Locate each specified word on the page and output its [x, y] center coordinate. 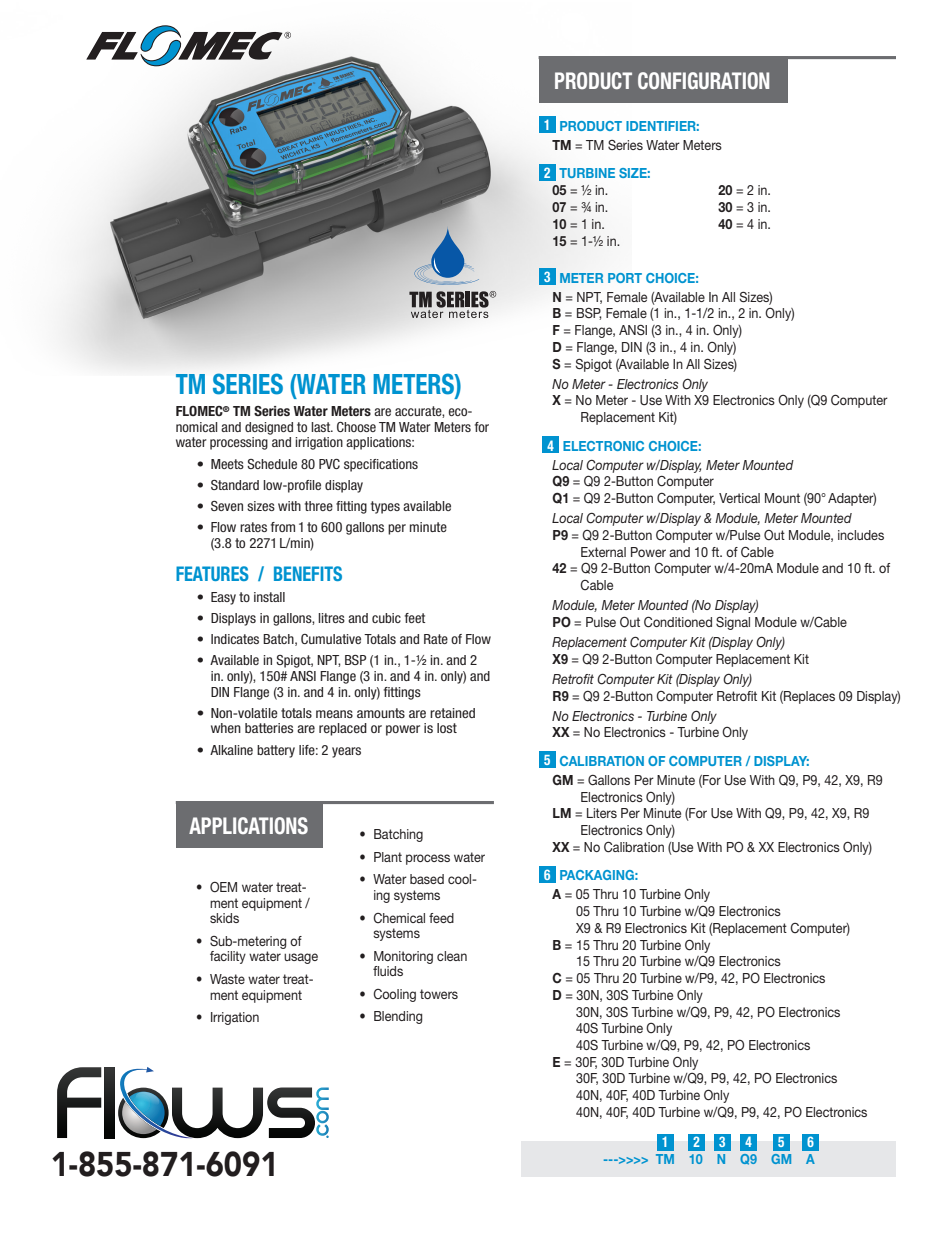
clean [452, 956]
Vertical [739, 498]
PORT [625, 278]
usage [301, 958]
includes [861, 535]
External [603, 552]
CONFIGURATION [703, 81]
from [283, 527]
